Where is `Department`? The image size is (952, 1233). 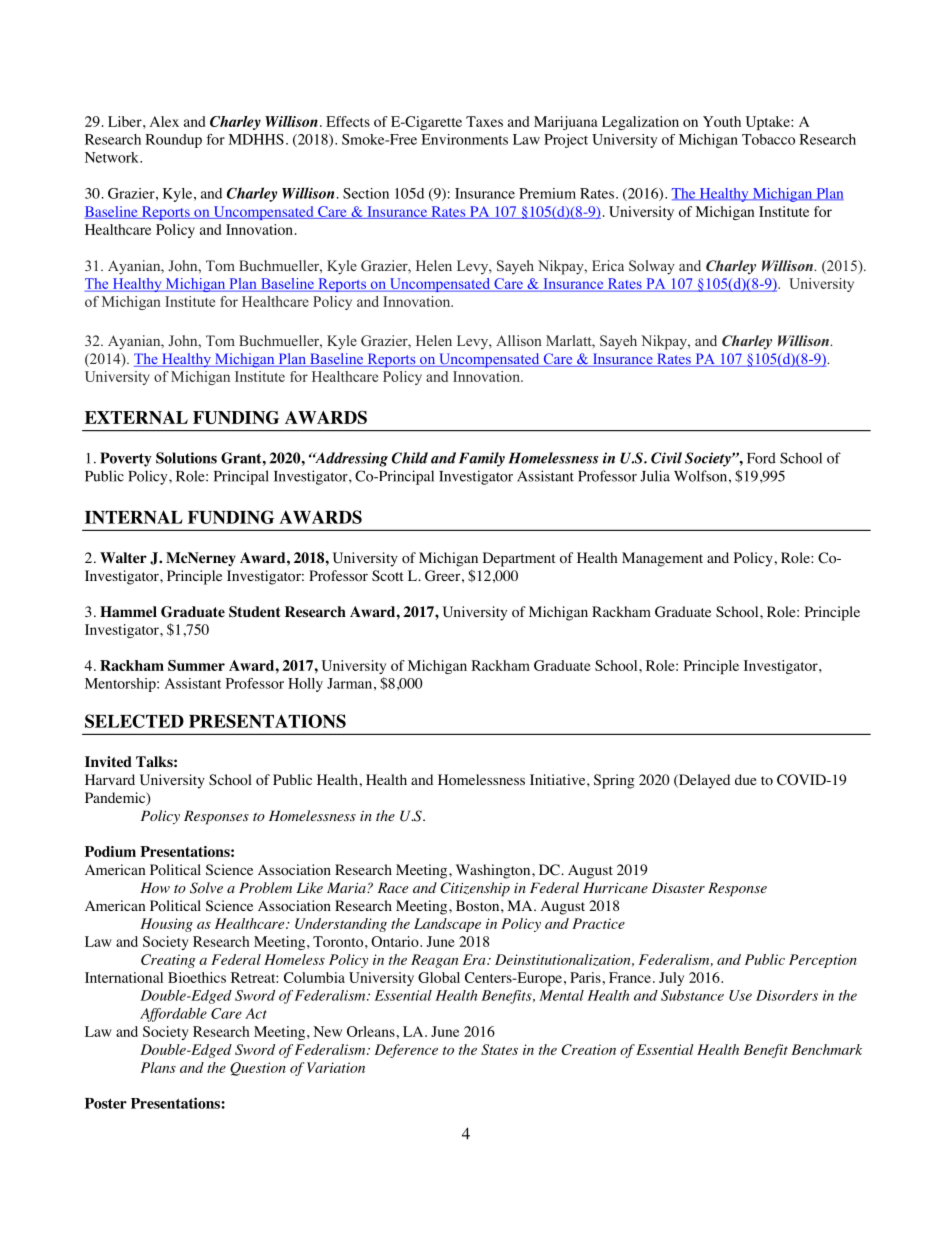 Department is located at coordinates (519, 559).
